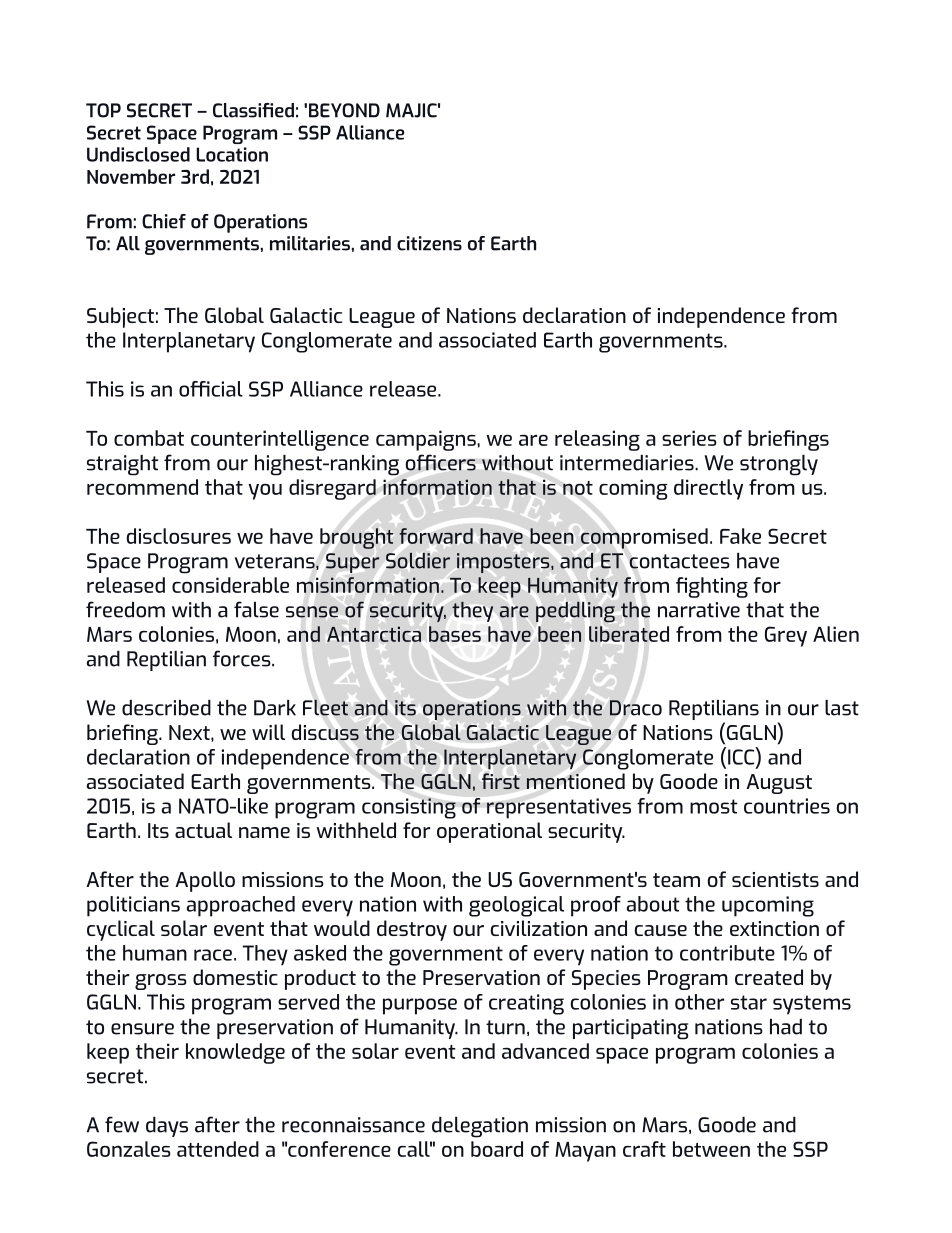 This image has height=1233, width=952. What do you see at coordinates (501, 781) in the image?
I see `first` at bounding box center [501, 781].
